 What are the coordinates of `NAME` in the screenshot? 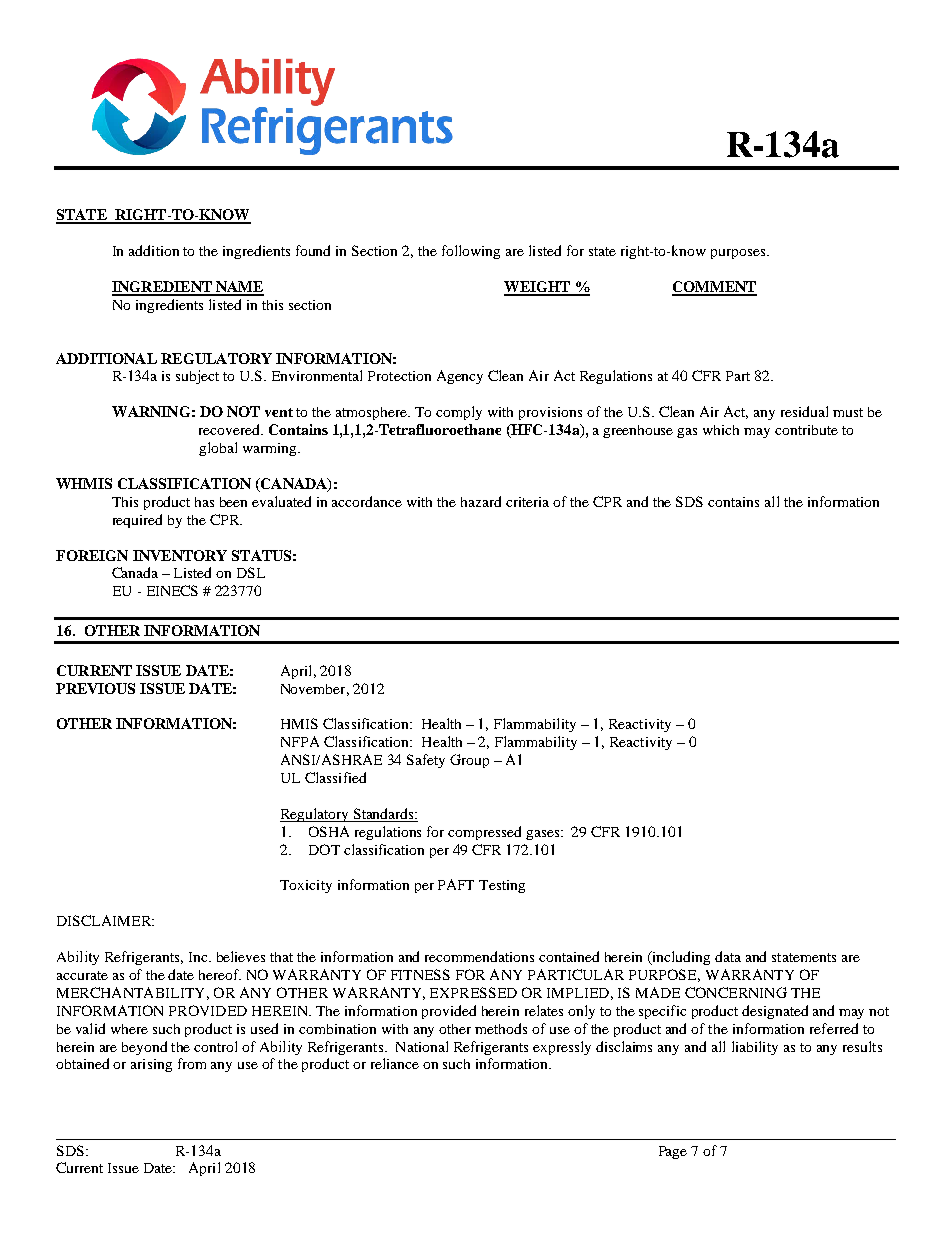 It's located at (239, 288).
